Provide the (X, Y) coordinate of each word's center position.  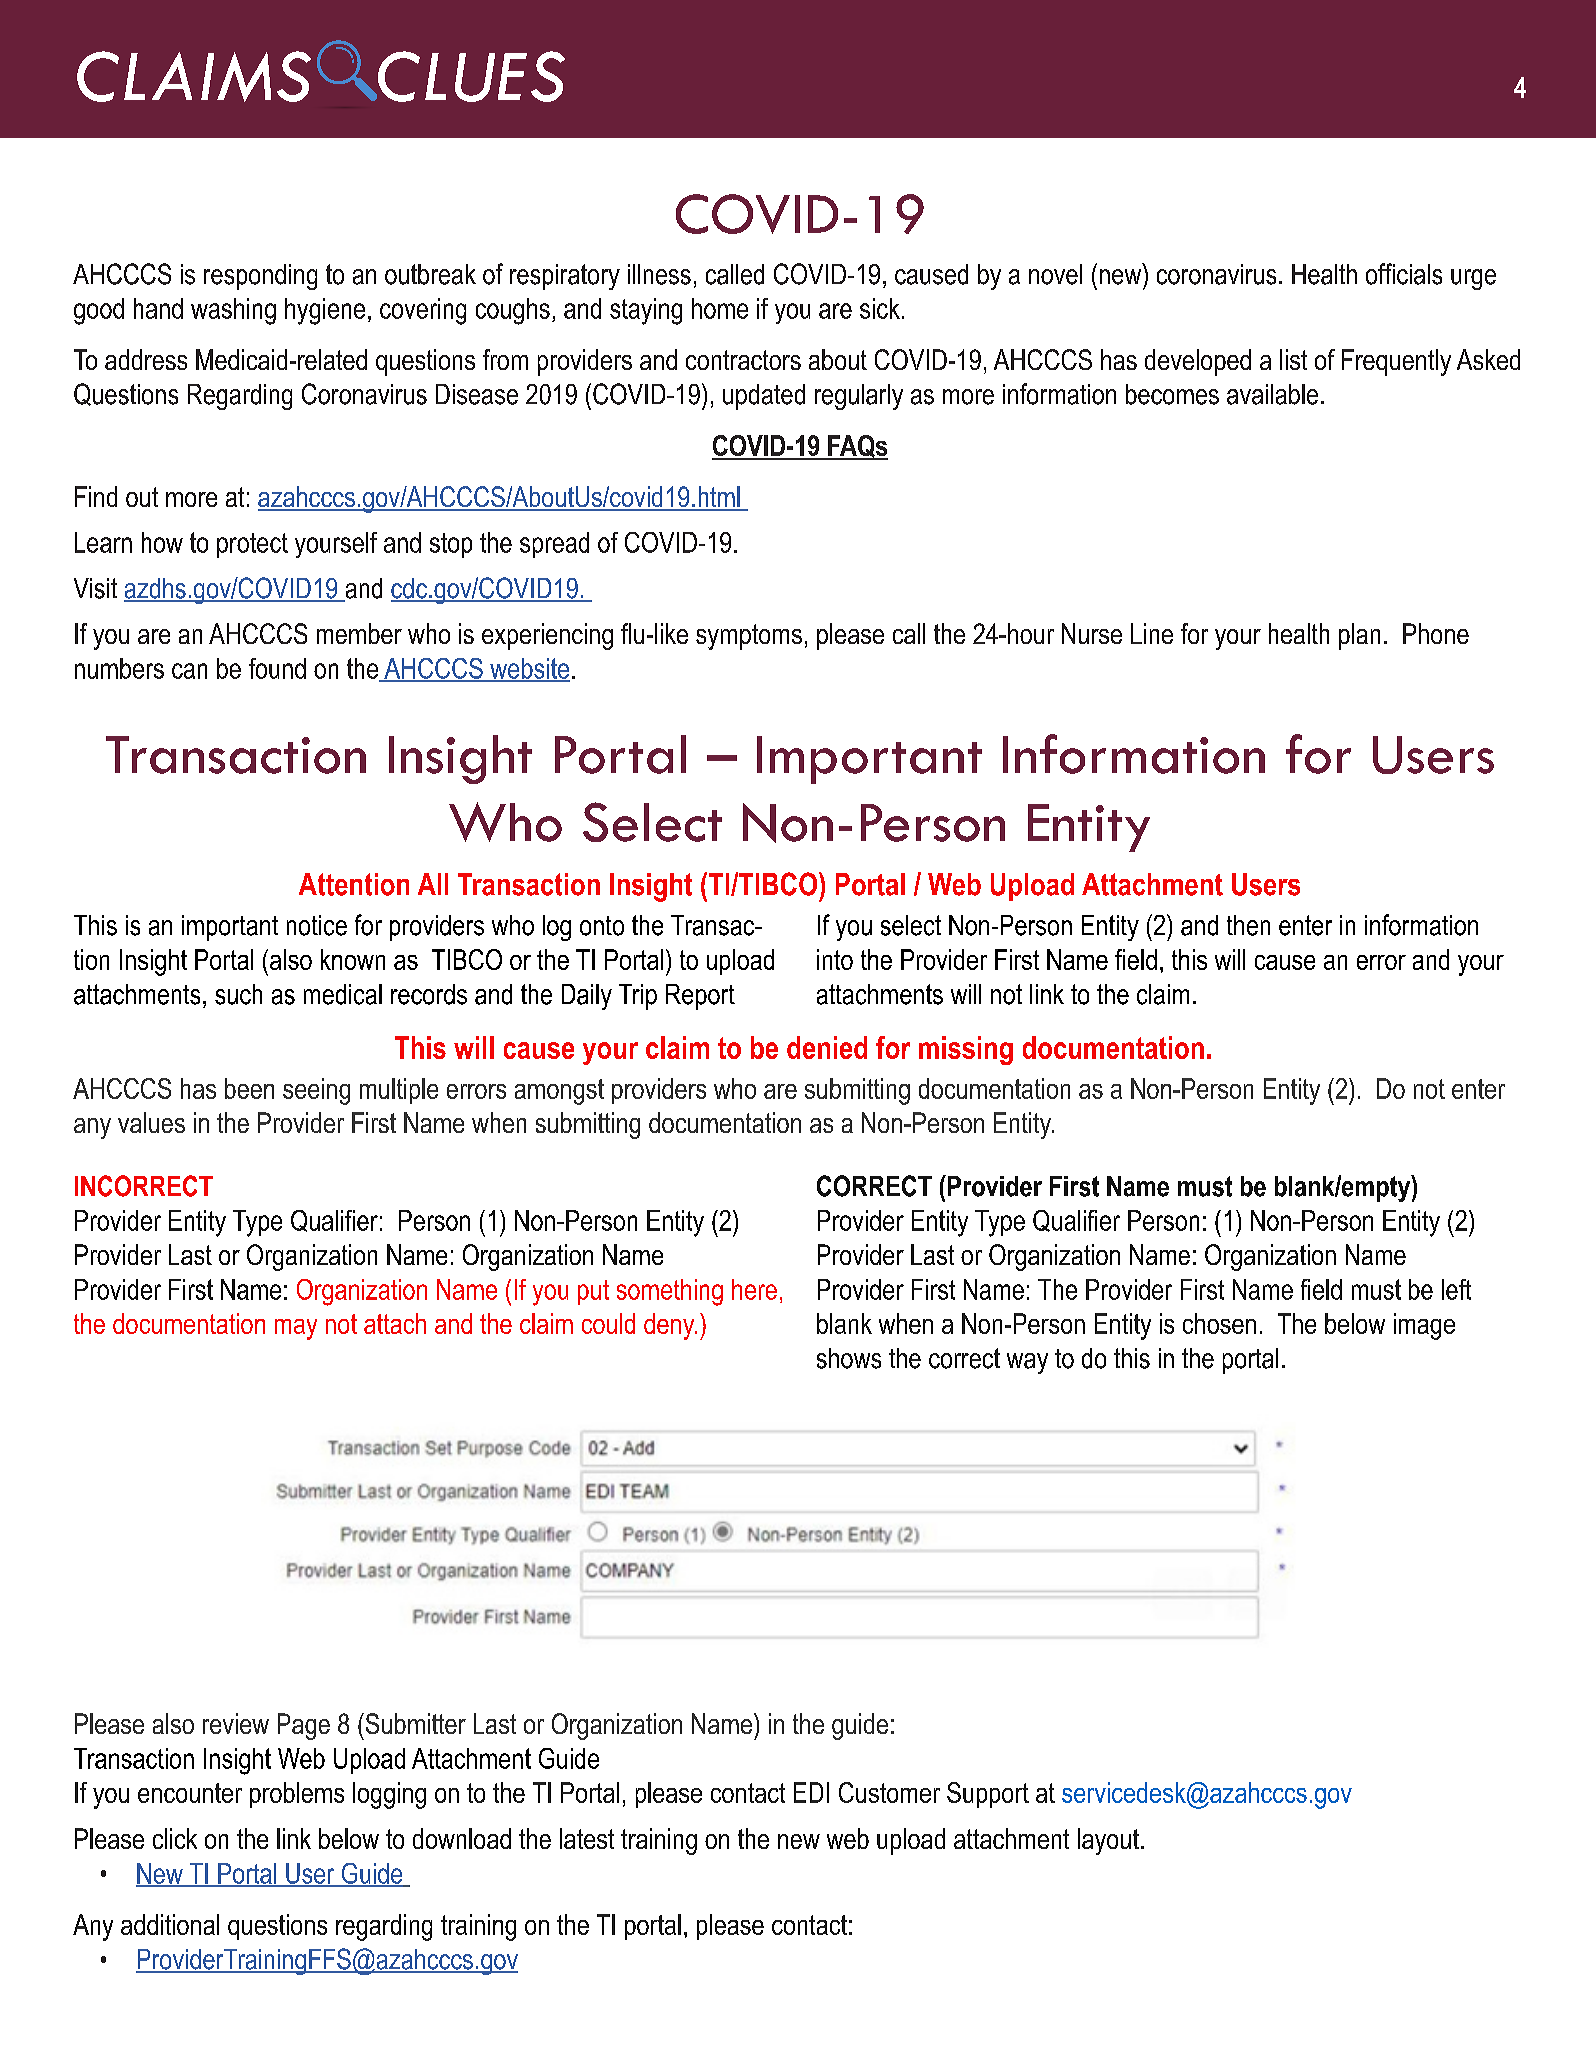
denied (827, 1047)
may (296, 1329)
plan (1359, 636)
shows (849, 1358)
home (720, 308)
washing (233, 311)
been (249, 1088)
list (1293, 359)
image (1424, 1326)
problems (297, 1795)
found (277, 668)
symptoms (749, 637)
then (1248, 925)
